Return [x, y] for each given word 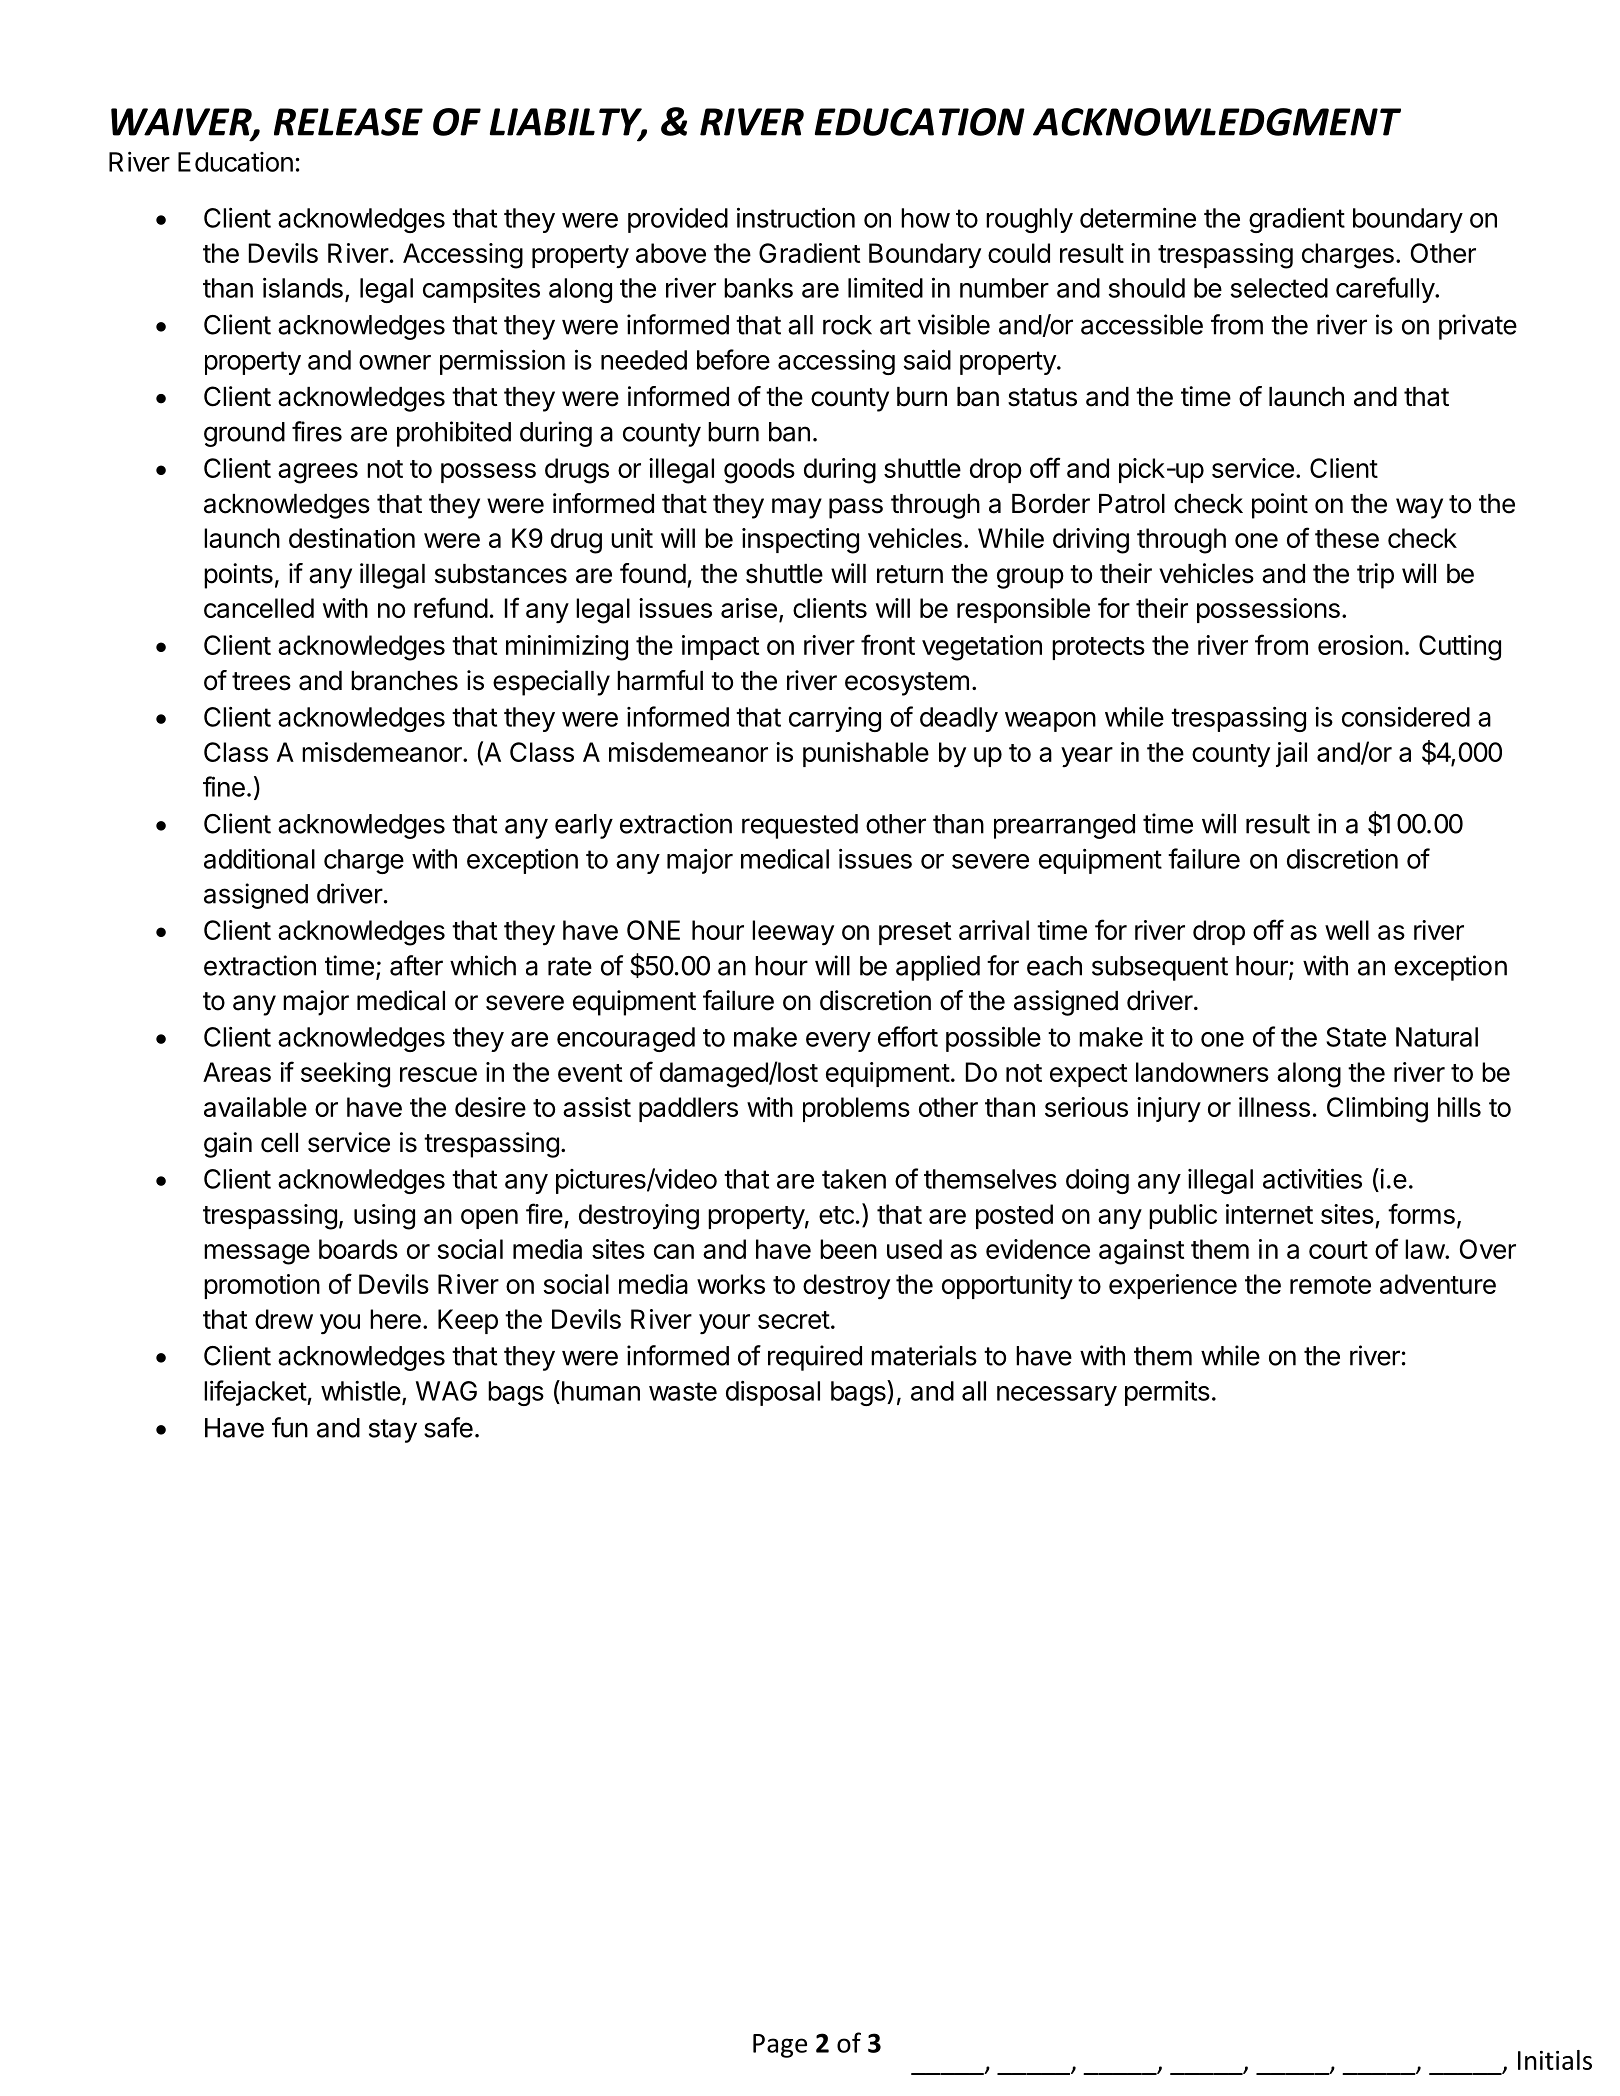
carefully [1386, 290]
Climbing [1377, 1110]
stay [393, 1431]
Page [780, 2046]
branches [404, 681]
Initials [1555, 2060]
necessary [1057, 1396]
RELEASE [348, 122]
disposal [773, 1393]
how [925, 218]
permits [1167, 1393]
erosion [1360, 645]
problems [856, 1109]
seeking [345, 1075]
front [888, 644]
